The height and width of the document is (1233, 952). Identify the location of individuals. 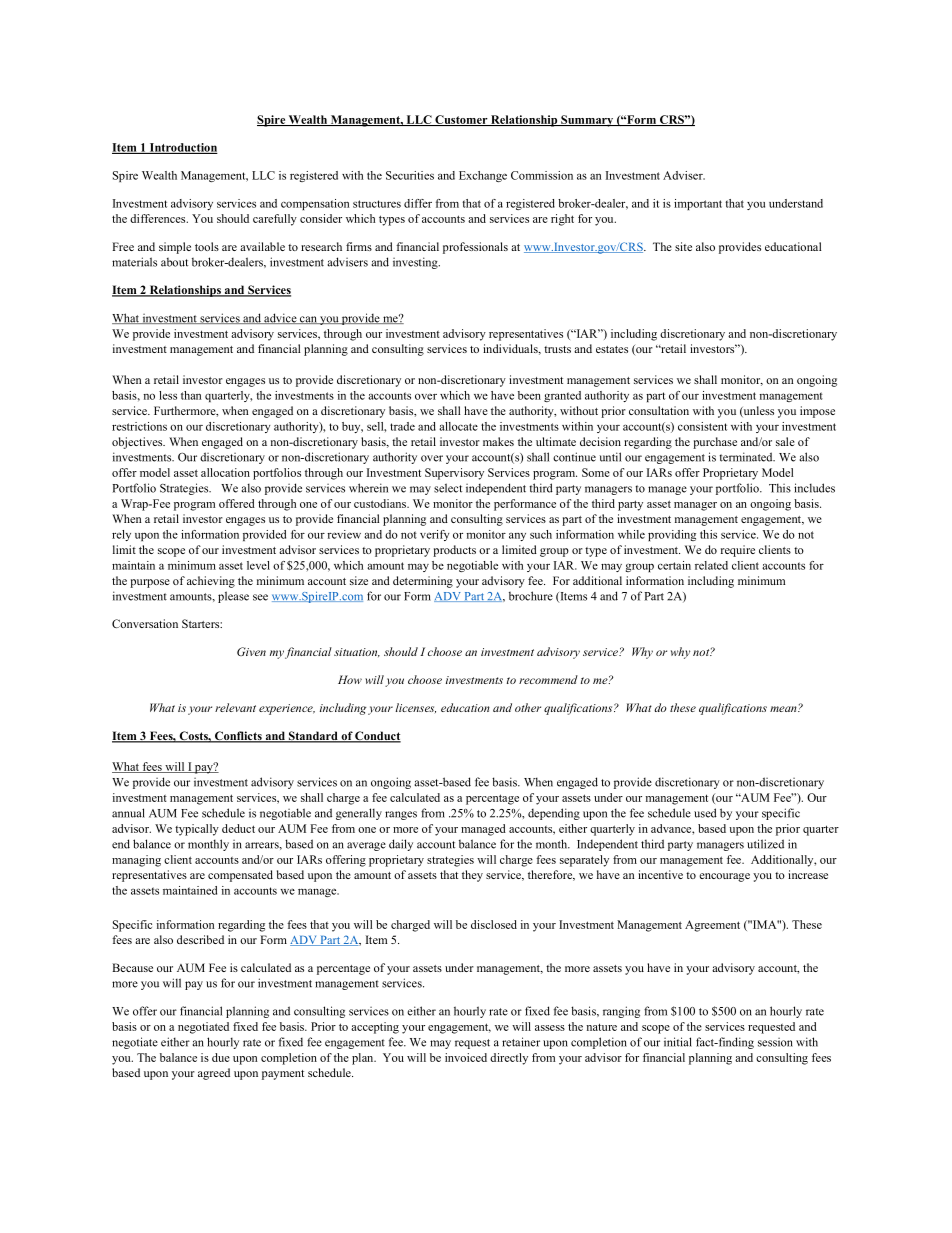
(511, 349).
